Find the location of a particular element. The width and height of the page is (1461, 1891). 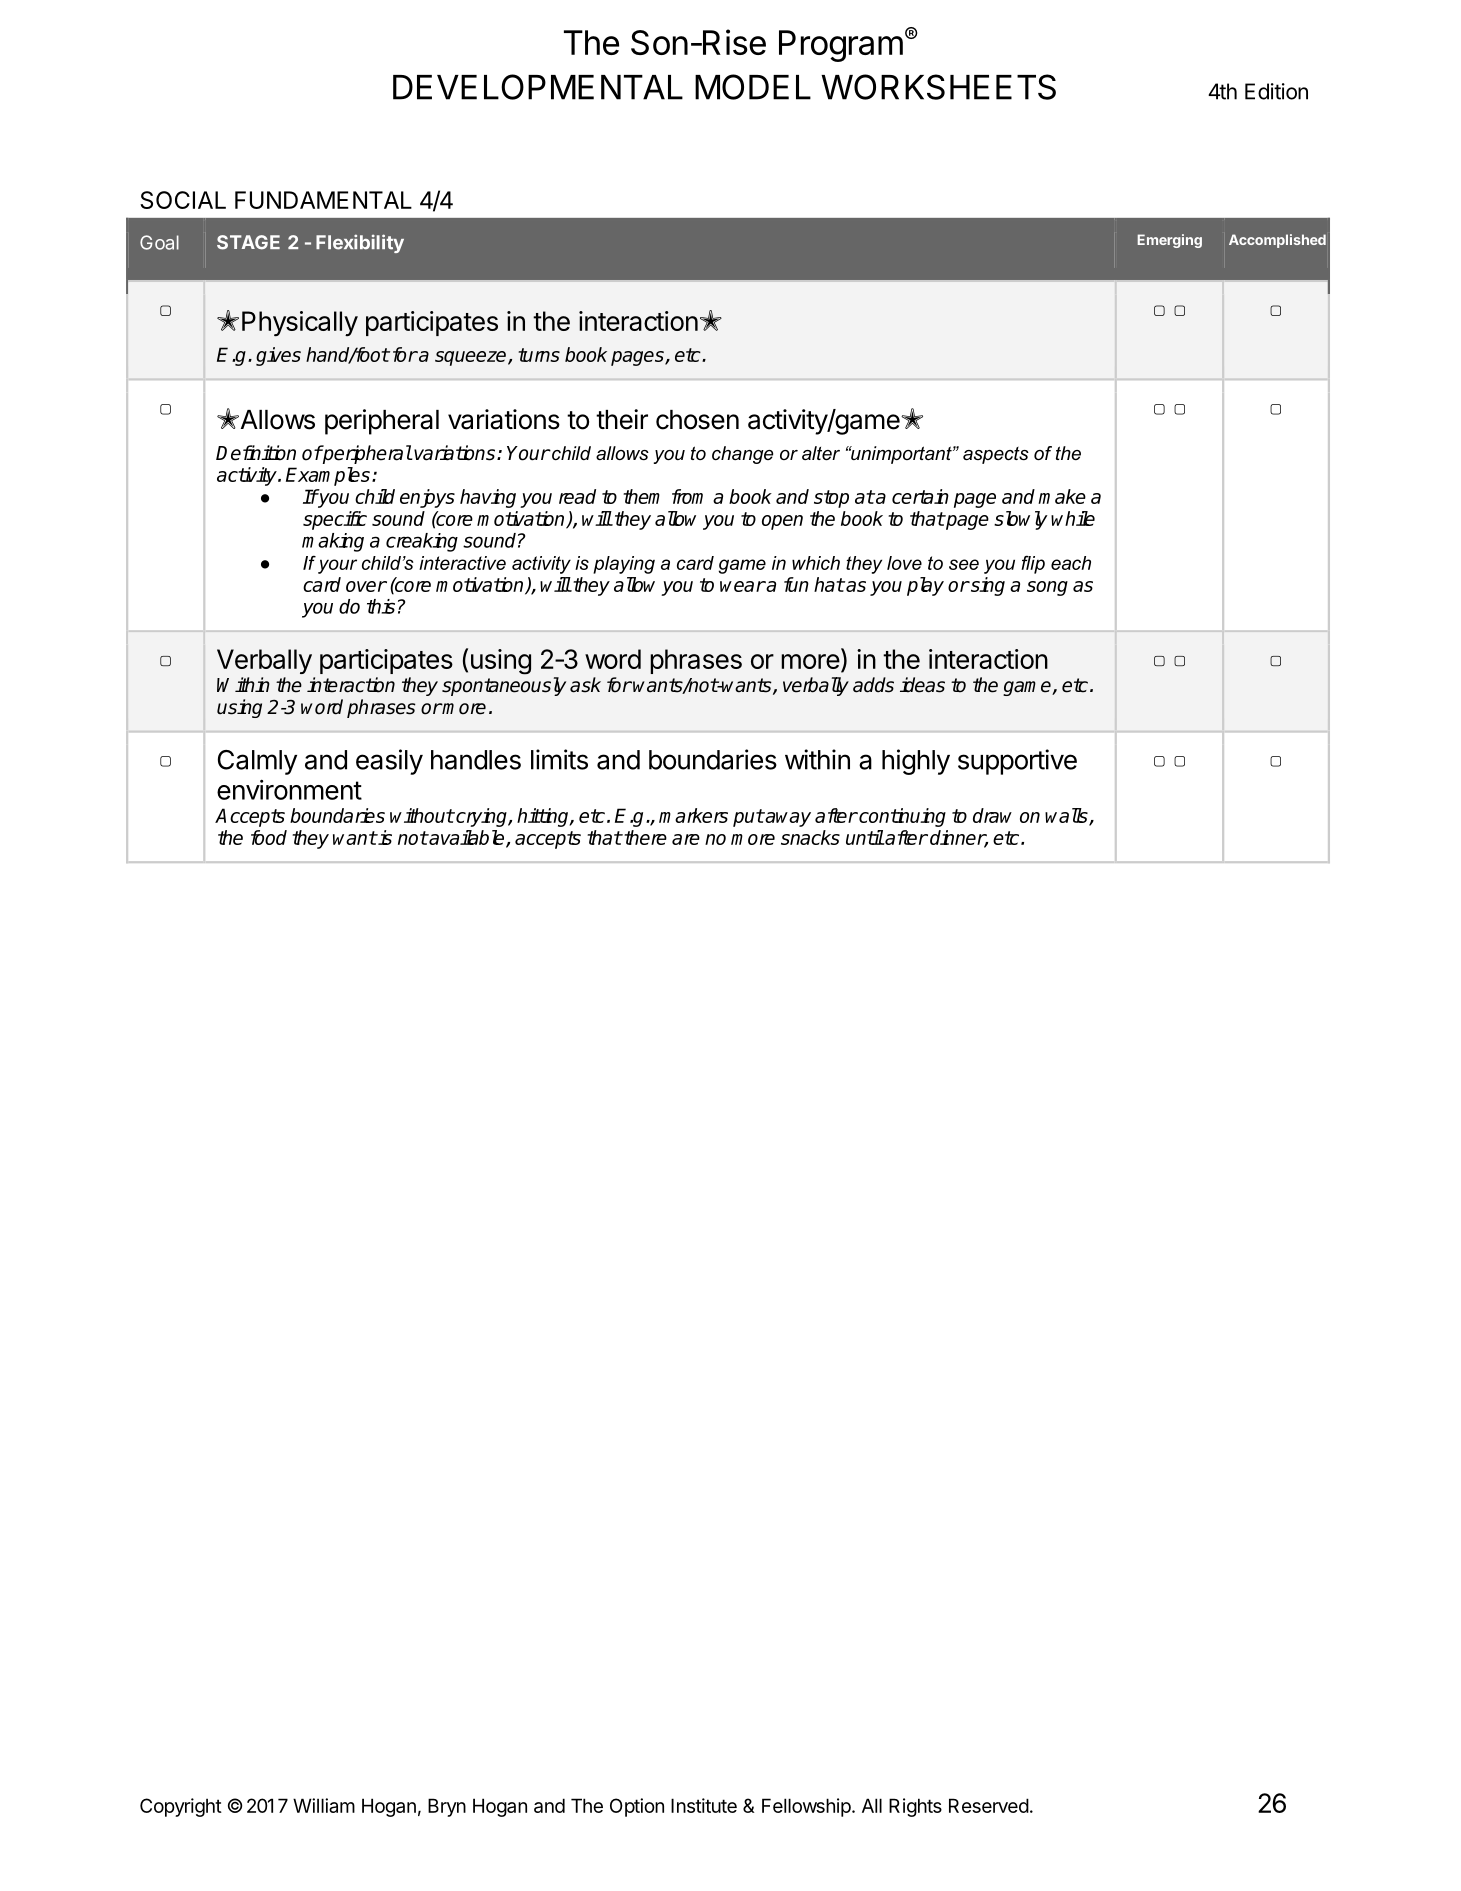

wear is located at coordinates (742, 586).
